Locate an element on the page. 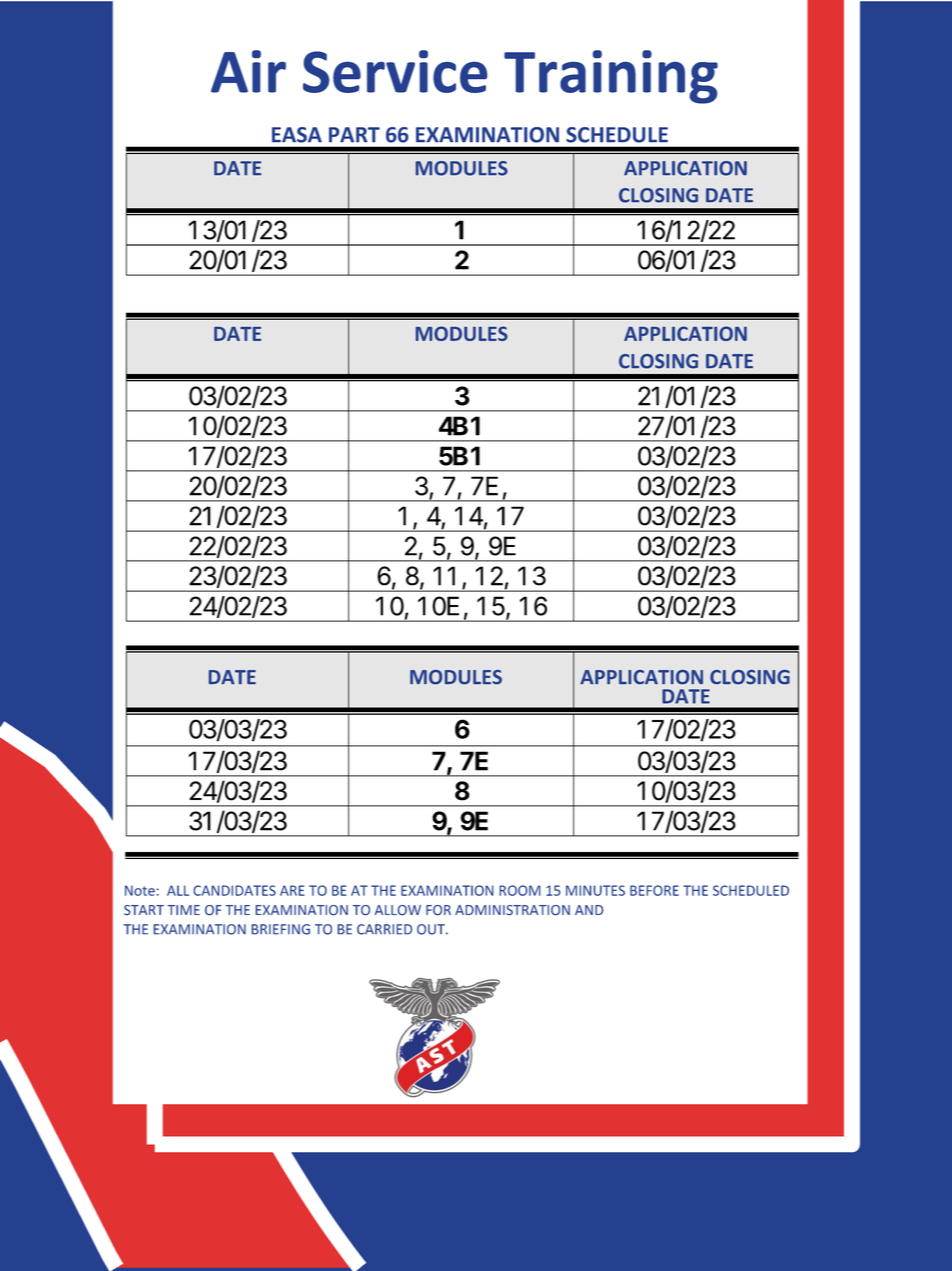 The image size is (952, 1271). Note is located at coordinates (140, 890).
